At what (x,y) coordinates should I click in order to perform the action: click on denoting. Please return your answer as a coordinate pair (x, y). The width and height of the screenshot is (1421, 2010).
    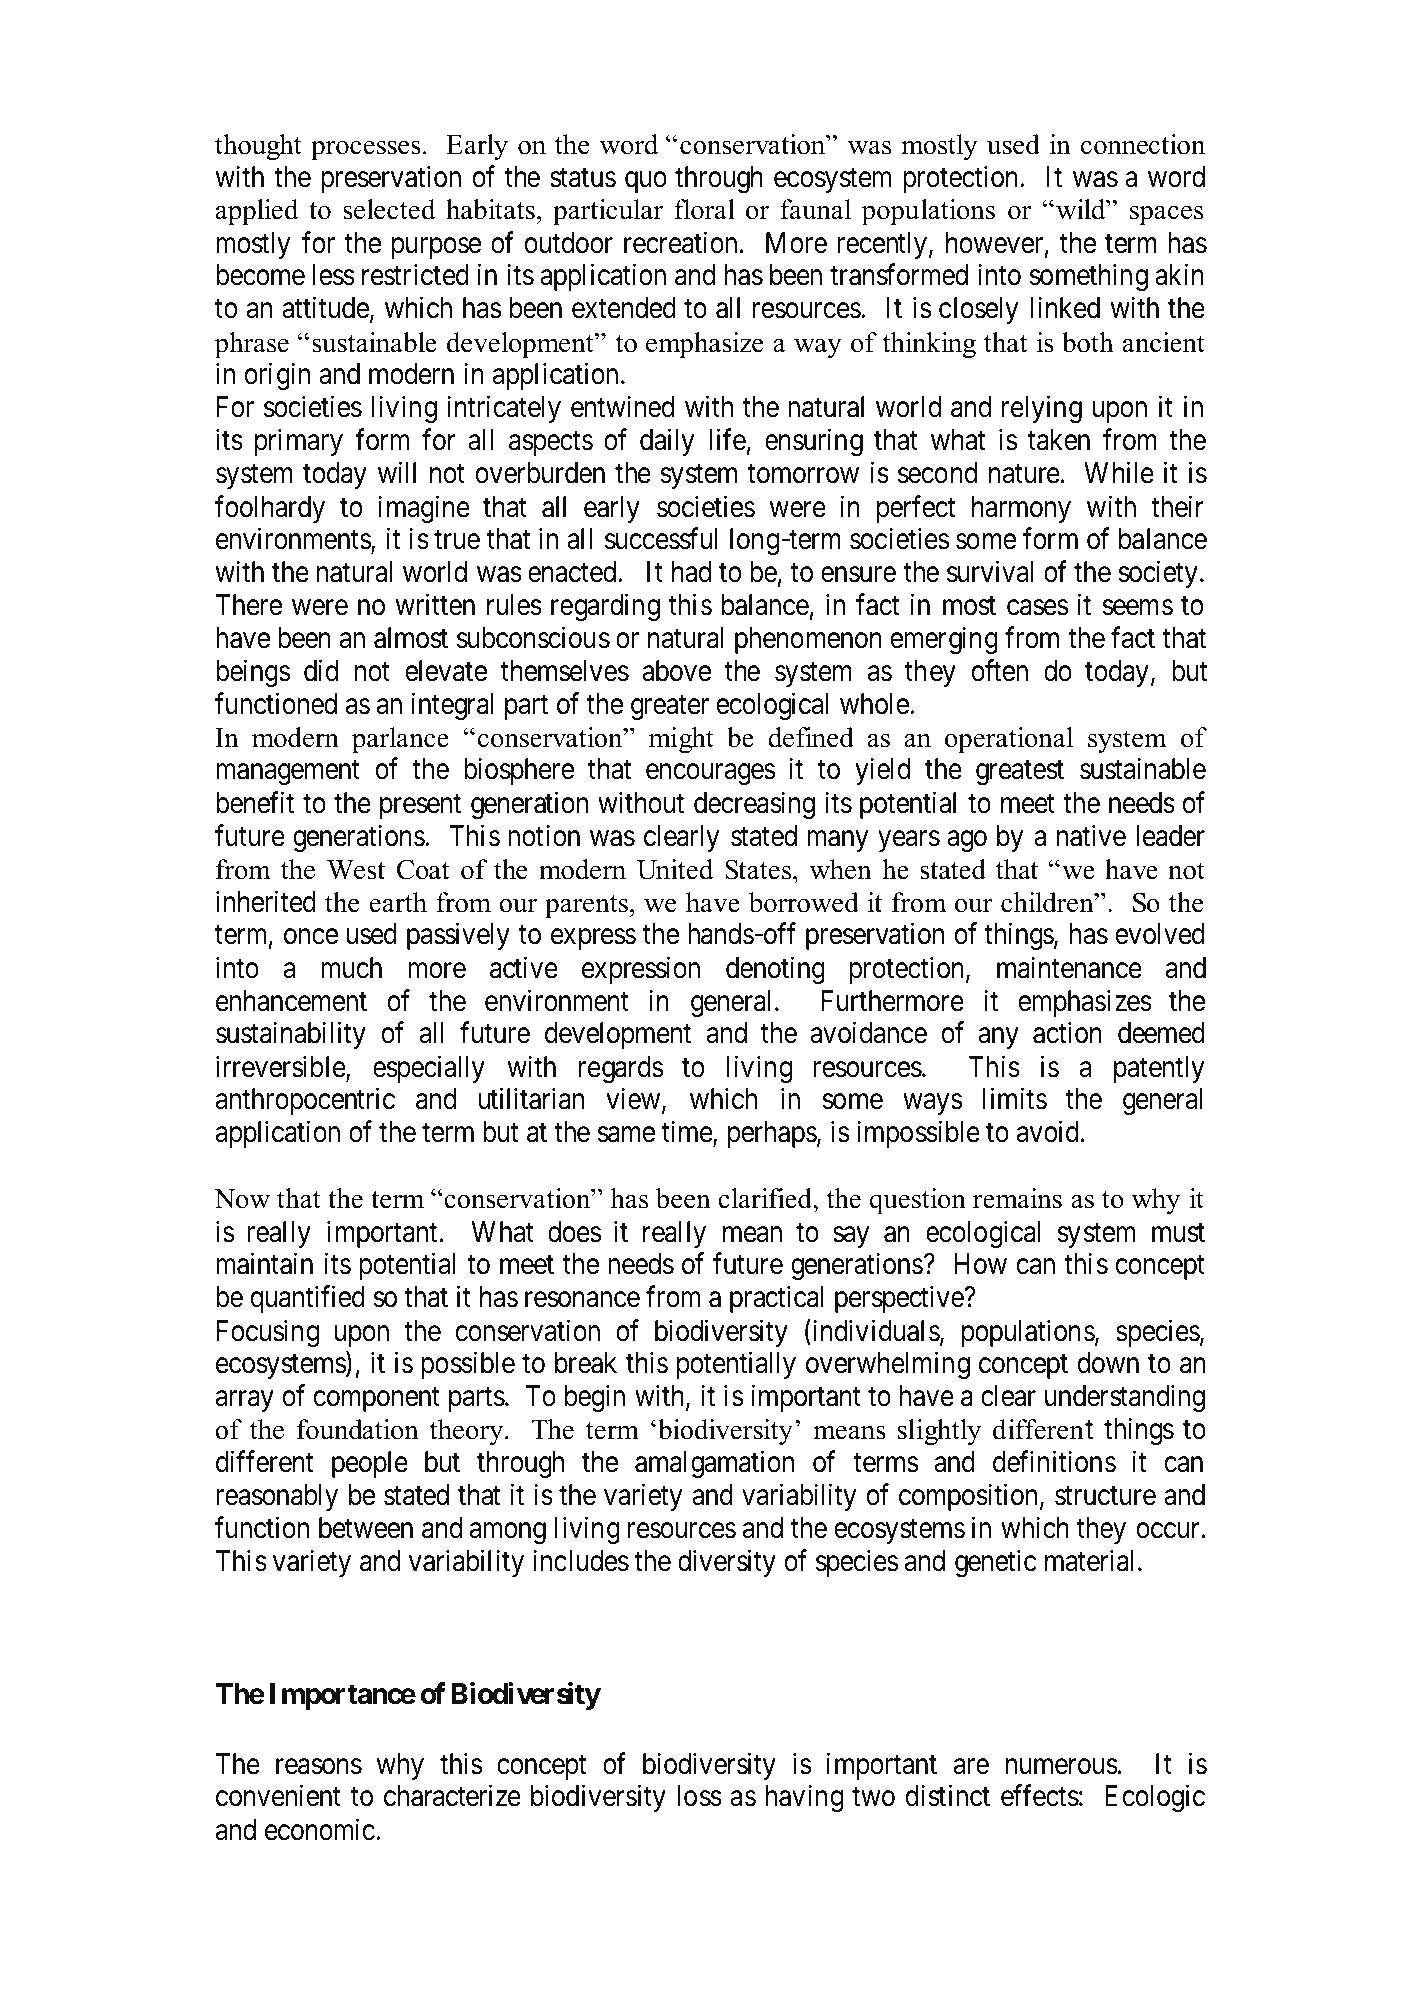
    Looking at the image, I should click on (775, 970).
